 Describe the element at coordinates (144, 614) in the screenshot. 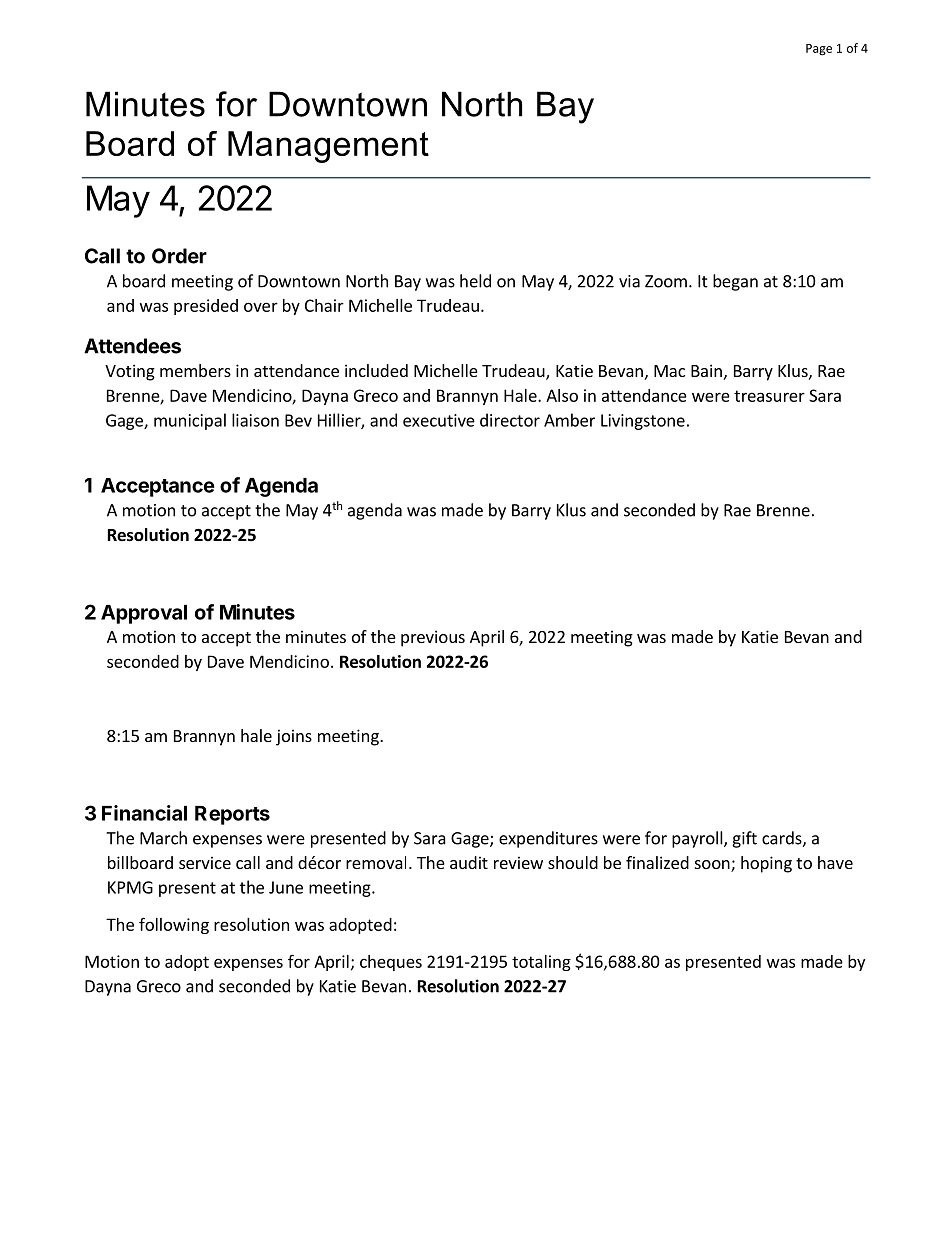

I see `Approval` at that location.
